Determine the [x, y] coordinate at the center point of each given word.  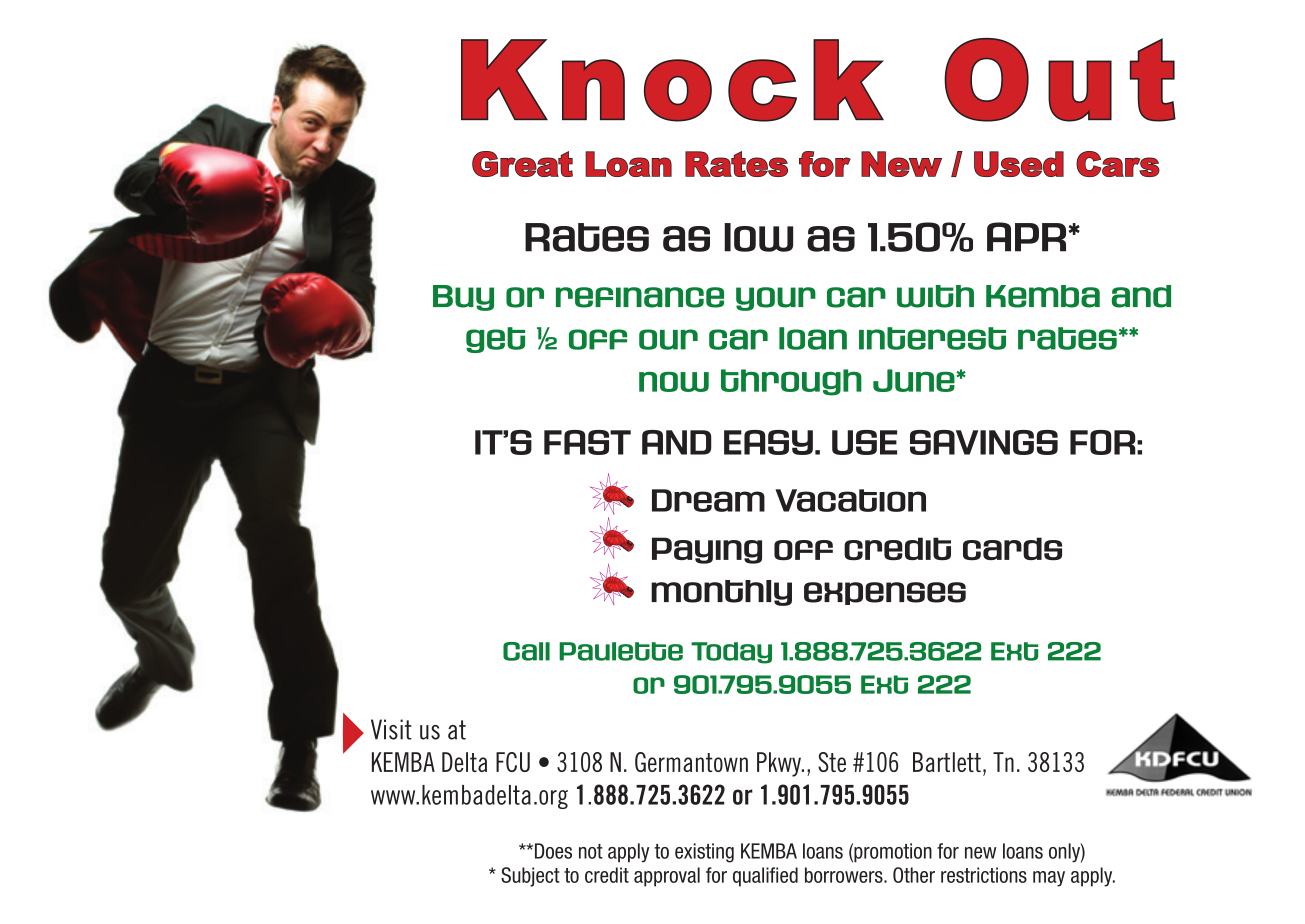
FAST [587, 442]
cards [1012, 548]
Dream [708, 500]
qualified [765, 877]
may [1049, 879]
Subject [530, 877]
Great [522, 164]
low [758, 237]
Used [1019, 164]
